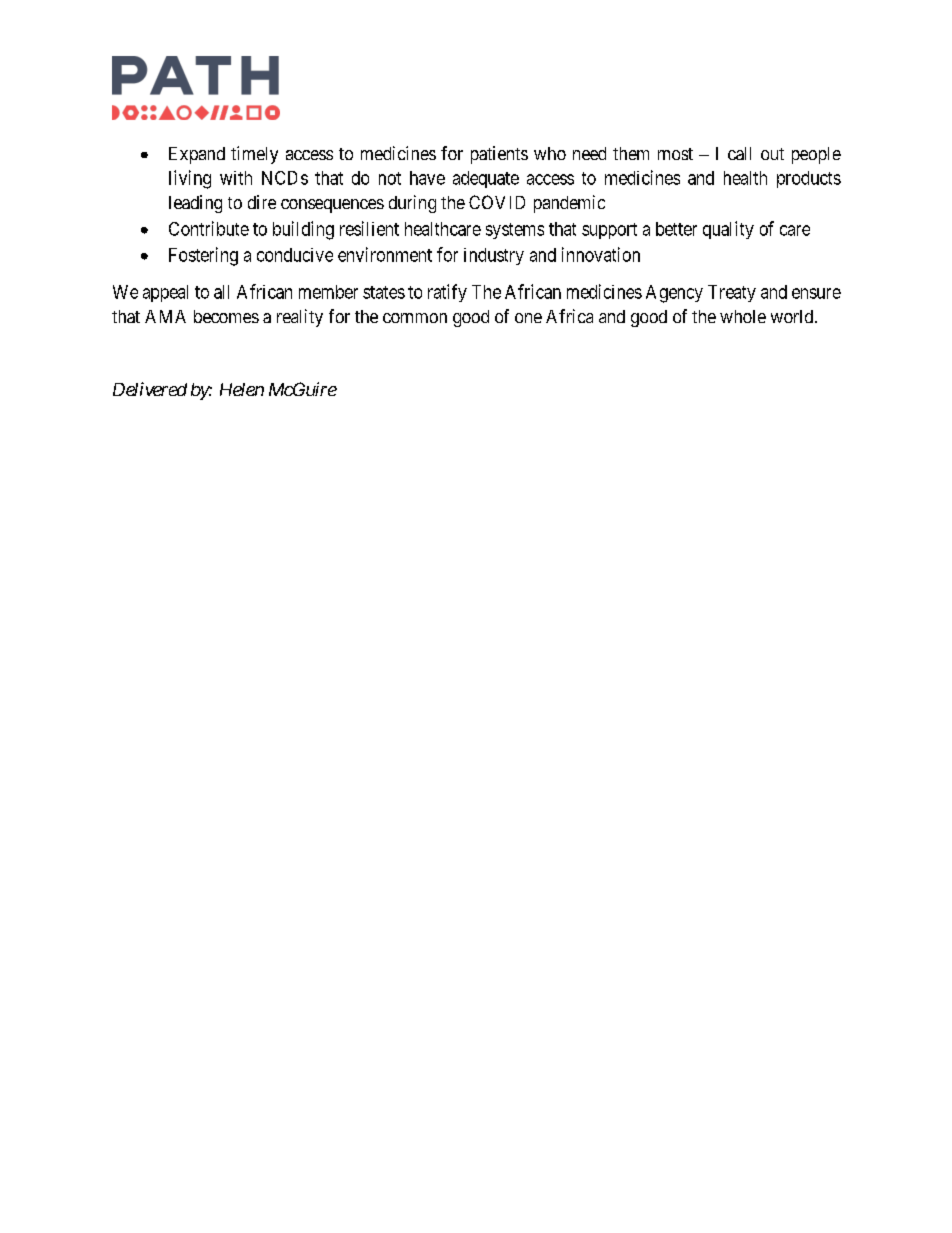 Image resolution: width=952 pixels, height=1233 pixels. What do you see at coordinates (165, 293) in the image?
I see `appeal` at bounding box center [165, 293].
